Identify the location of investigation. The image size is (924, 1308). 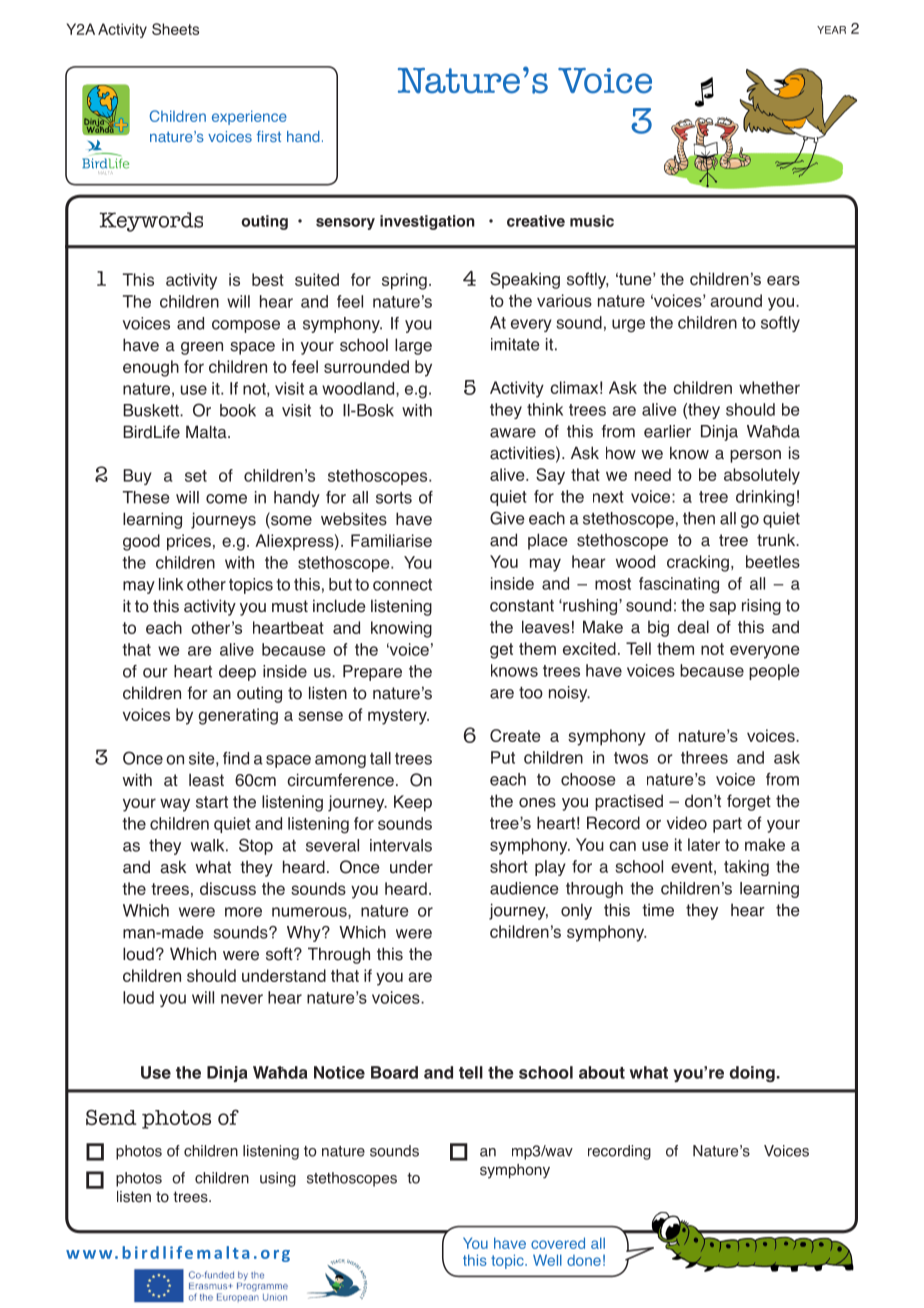
(427, 222).
